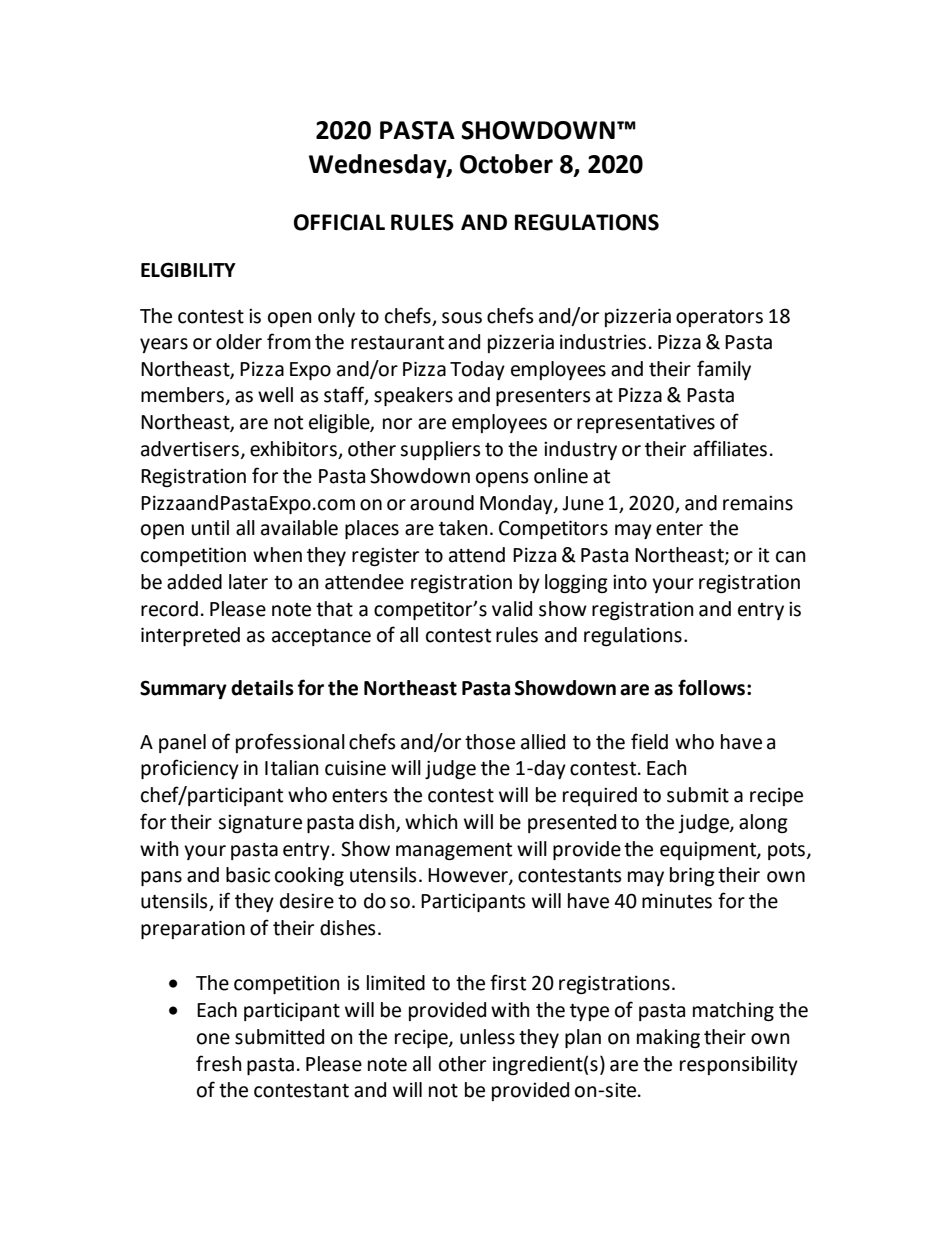 The height and width of the screenshot is (1233, 952). What do you see at coordinates (649, 741) in the screenshot?
I see `field` at bounding box center [649, 741].
